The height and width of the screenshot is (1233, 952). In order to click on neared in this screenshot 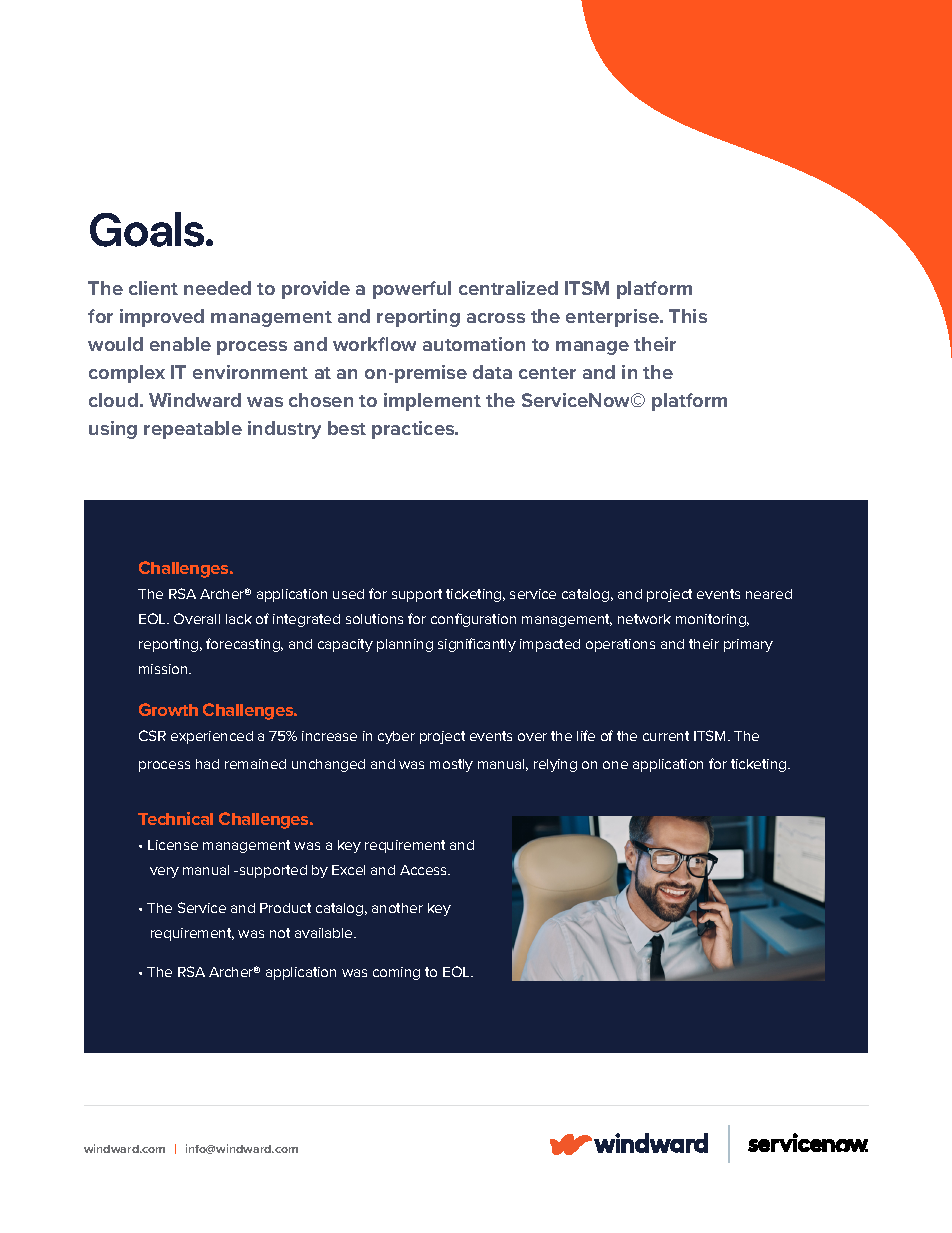, I will do `click(769, 594)`.
